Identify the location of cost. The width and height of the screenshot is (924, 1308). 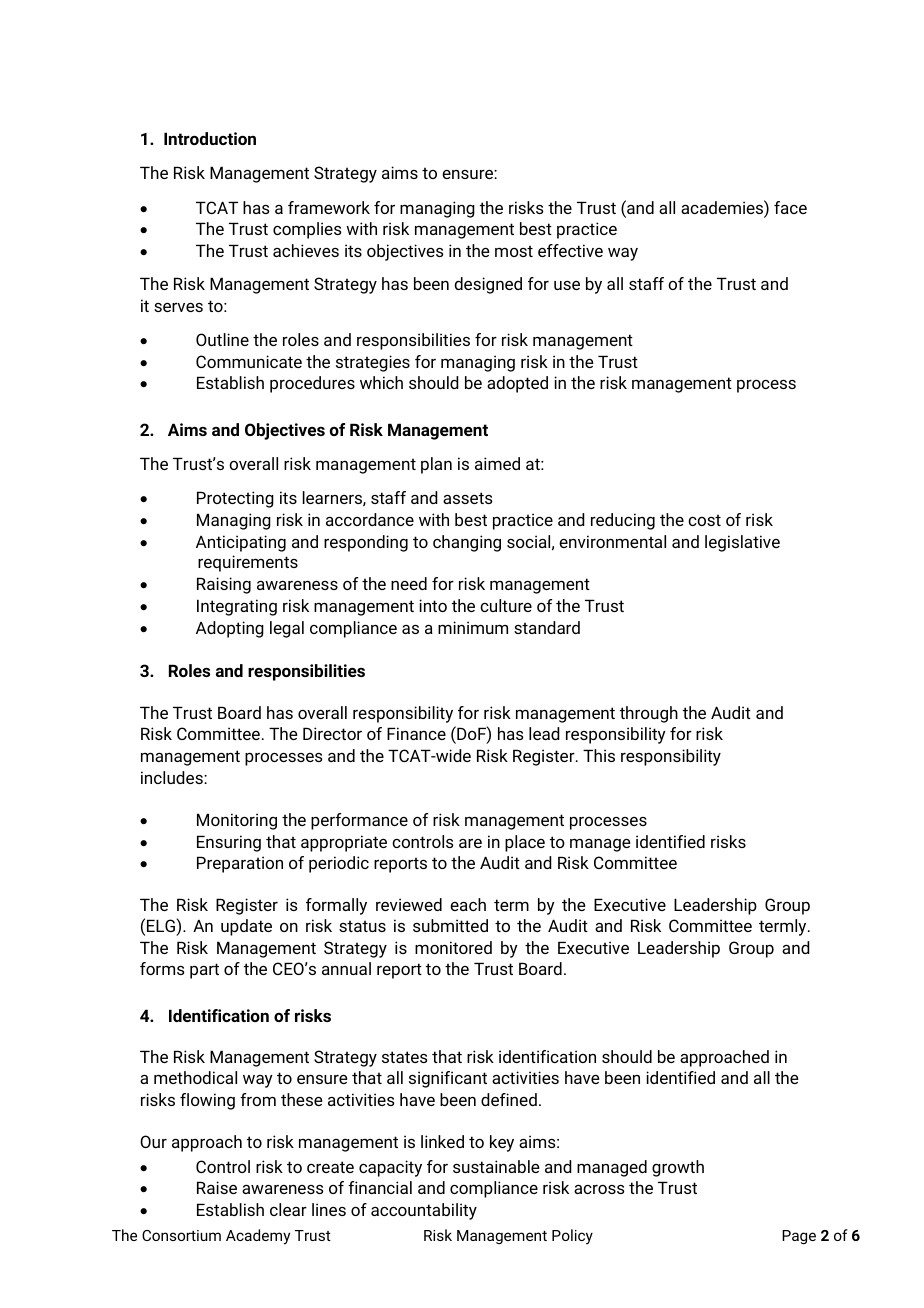
(704, 520).
